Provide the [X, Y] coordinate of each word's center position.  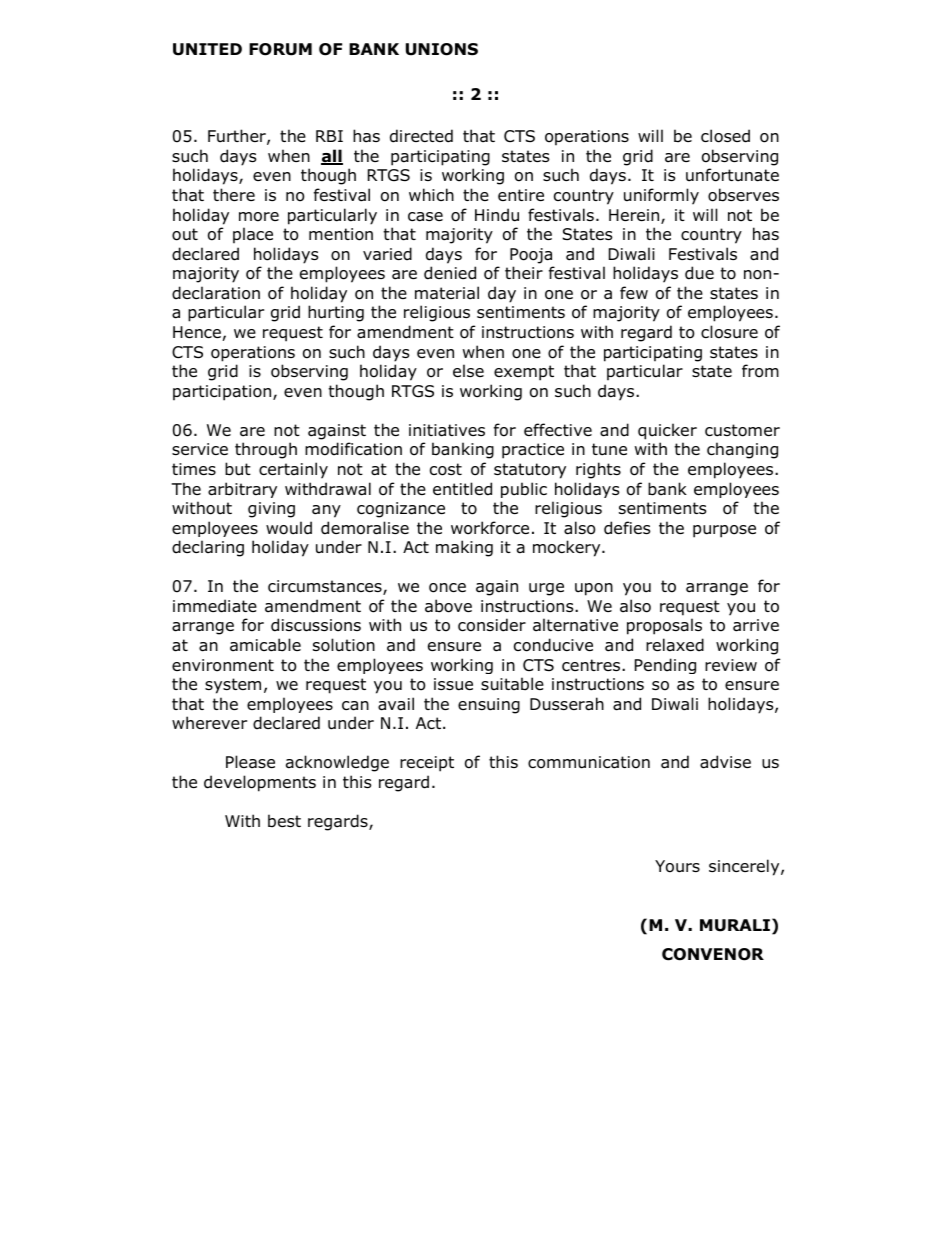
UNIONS [442, 49]
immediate [215, 606]
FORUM [280, 49]
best [284, 821]
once [447, 588]
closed [725, 136]
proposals [664, 626]
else [468, 370]
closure [729, 332]
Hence [197, 332]
